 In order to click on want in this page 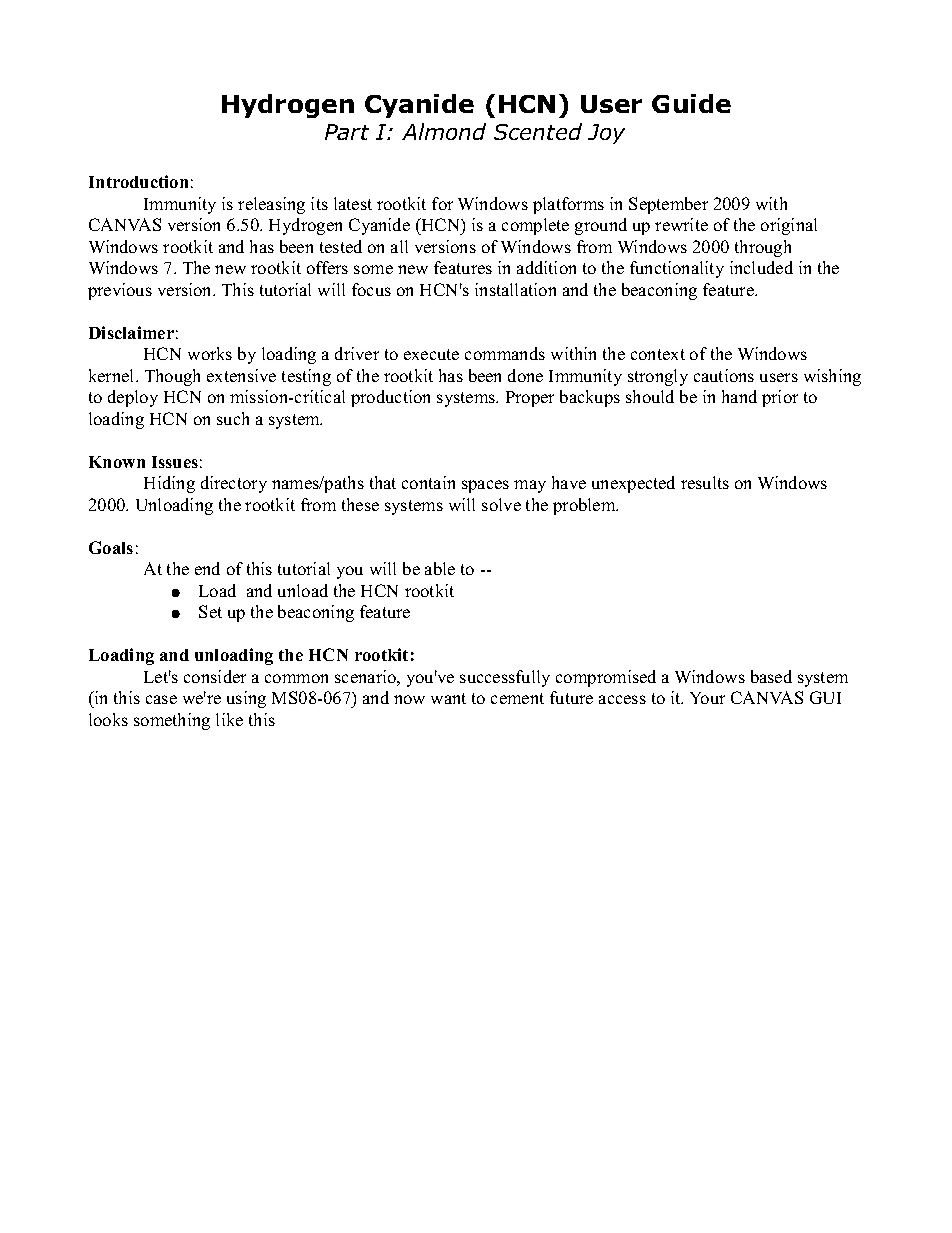, I will do `click(448, 698)`.
